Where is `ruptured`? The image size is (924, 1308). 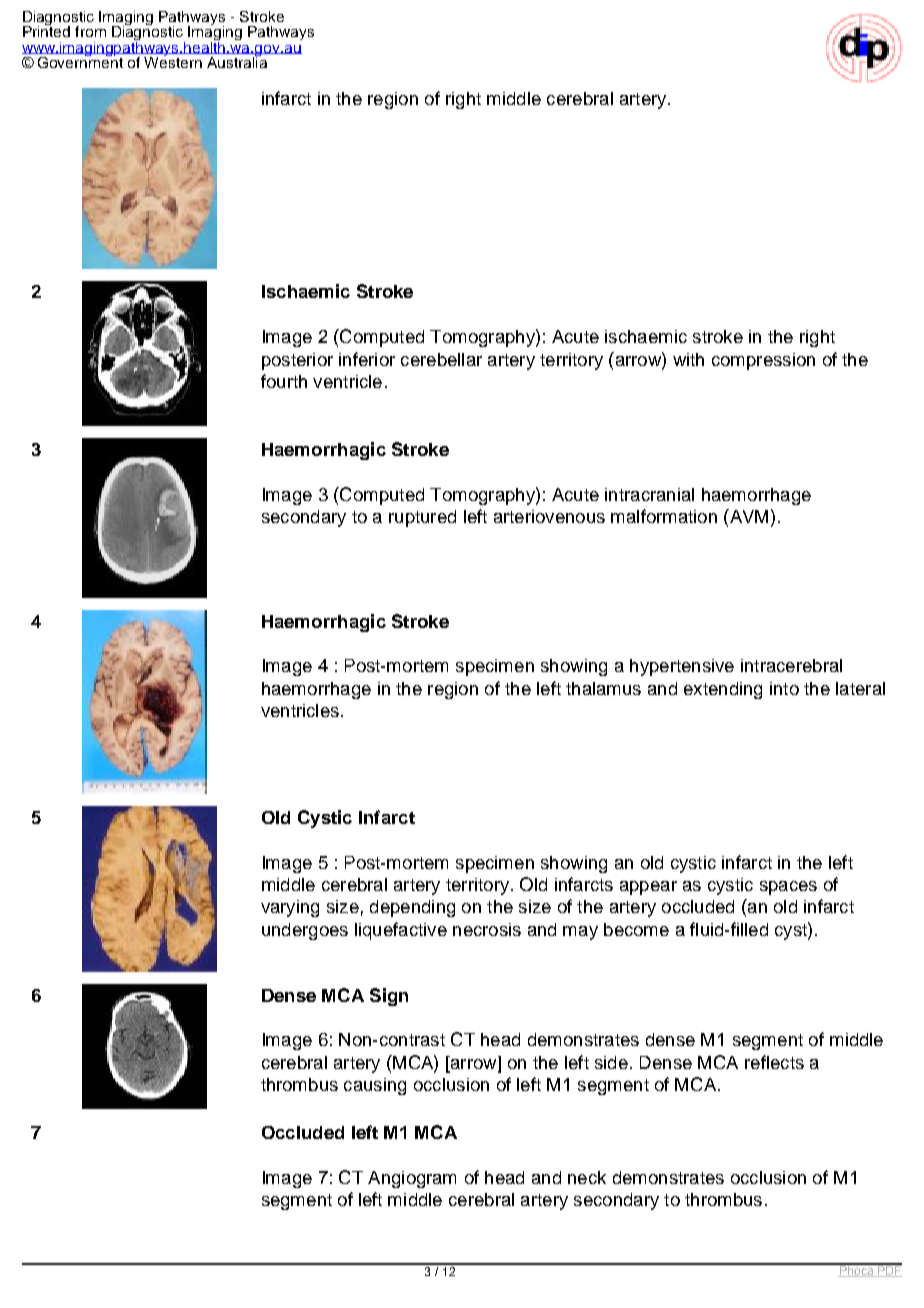 ruptured is located at coordinates (422, 518).
